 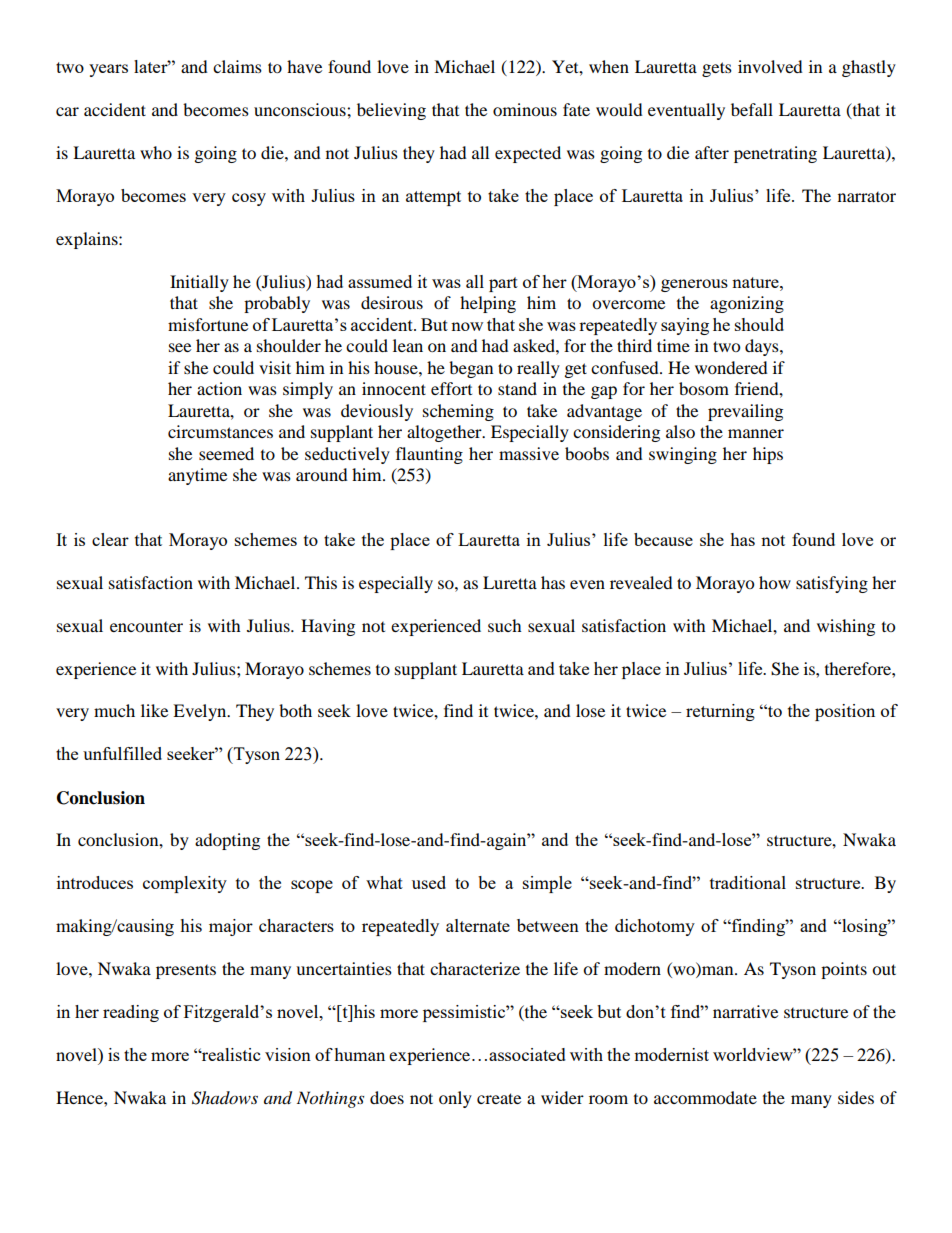 I want to click on years, so click(x=108, y=70).
